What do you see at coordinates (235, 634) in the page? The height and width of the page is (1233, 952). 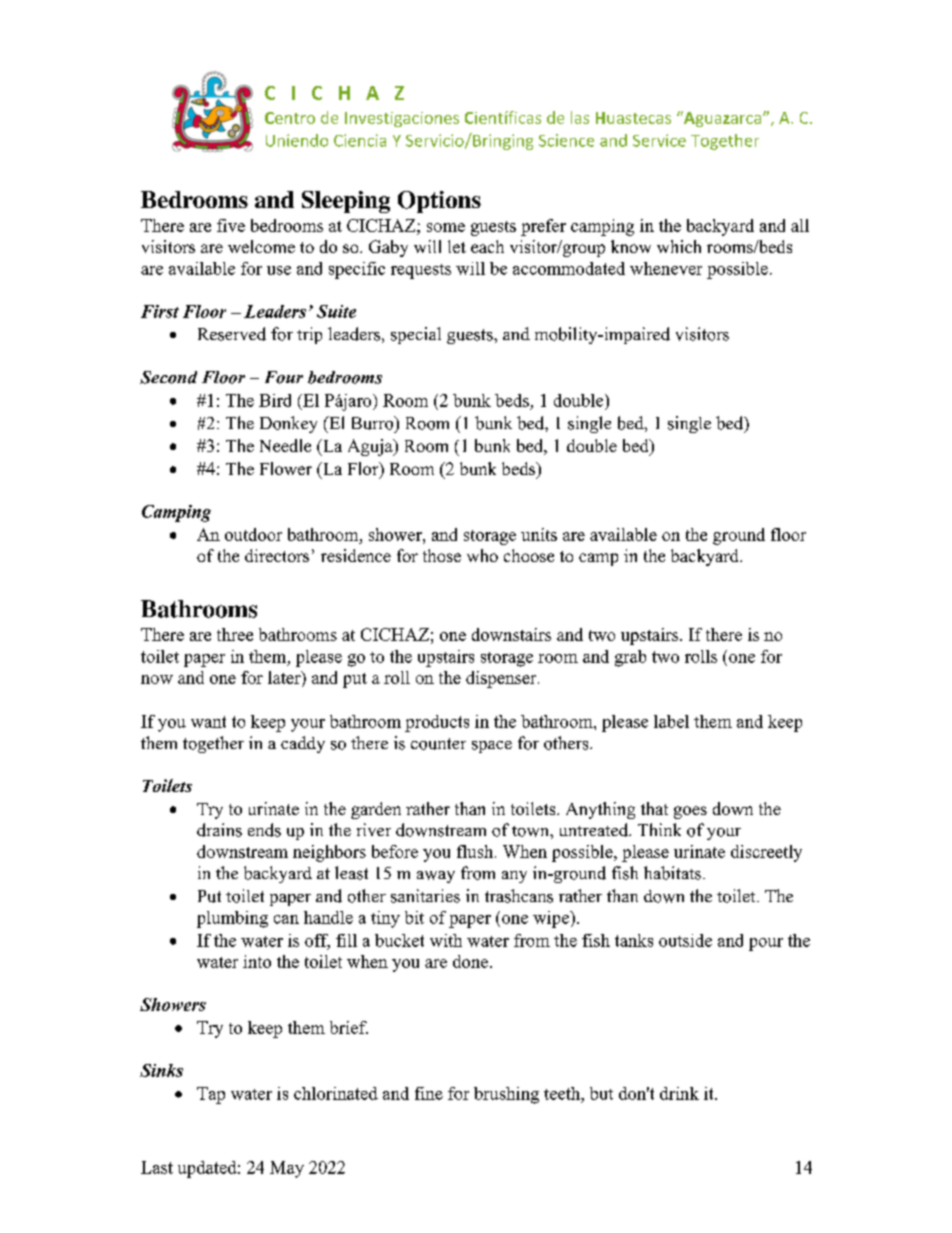 I see `three` at bounding box center [235, 634].
